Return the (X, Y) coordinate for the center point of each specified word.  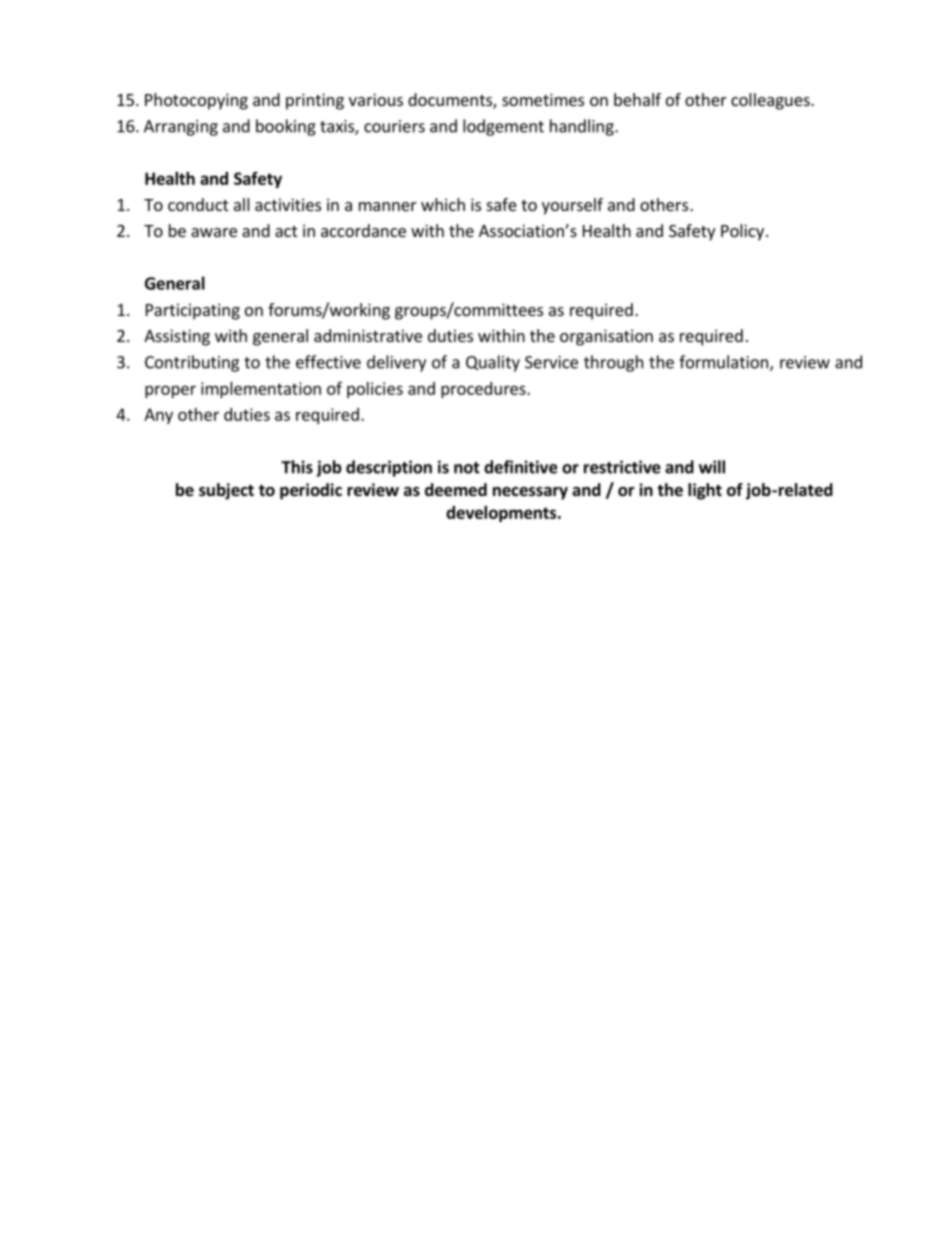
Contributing (192, 363)
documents (451, 101)
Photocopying (196, 101)
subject (226, 491)
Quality (493, 363)
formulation (723, 362)
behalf (637, 99)
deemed (456, 490)
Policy (742, 232)
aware (214, 232)
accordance (363, 230)
